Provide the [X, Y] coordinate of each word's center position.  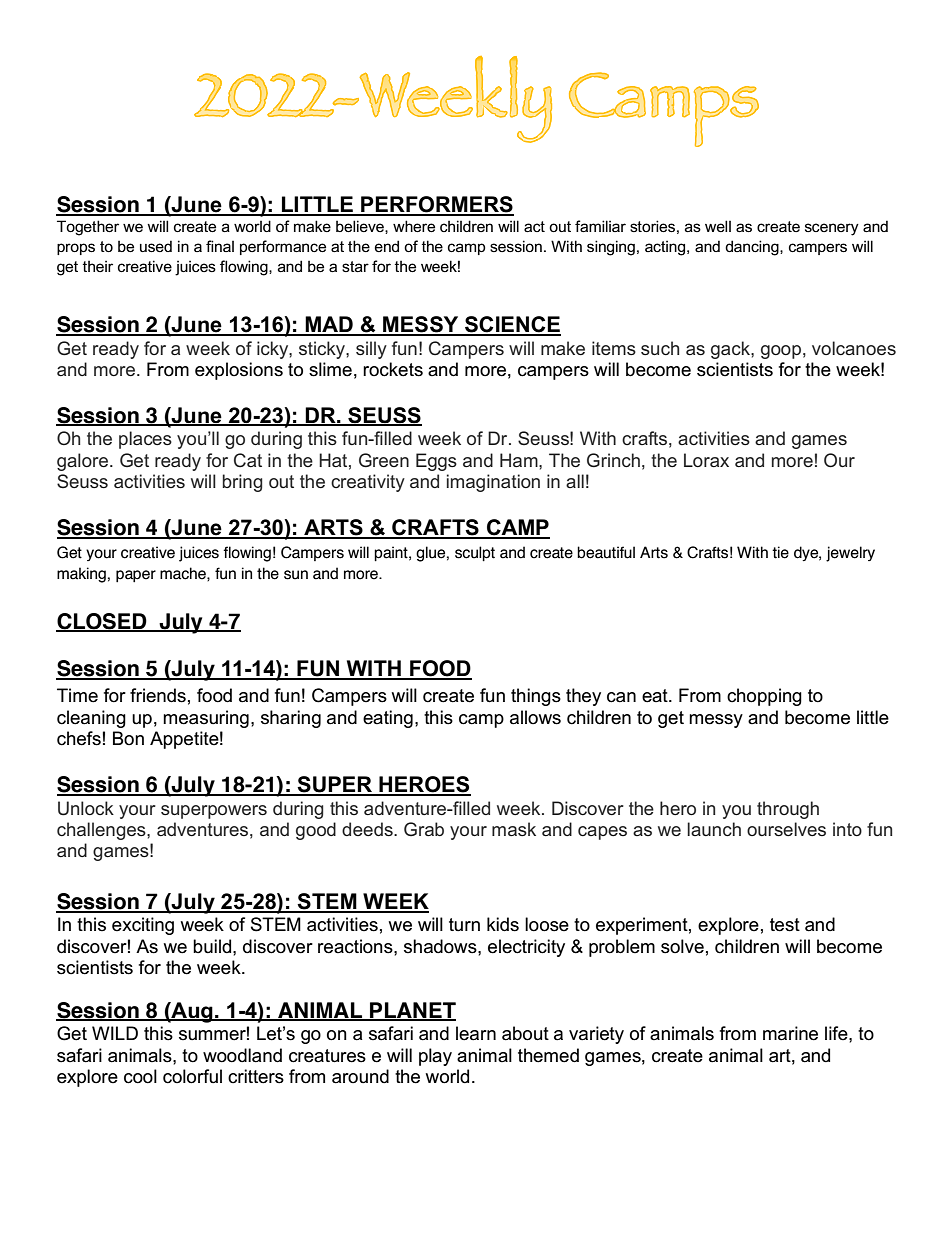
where [414, 226]
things [536, 697]
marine [790, 1033]
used [156, 246]
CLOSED [102, 622]
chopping [764, 697]
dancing [753, 248]
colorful [192, 1076]
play [435, 1057]
